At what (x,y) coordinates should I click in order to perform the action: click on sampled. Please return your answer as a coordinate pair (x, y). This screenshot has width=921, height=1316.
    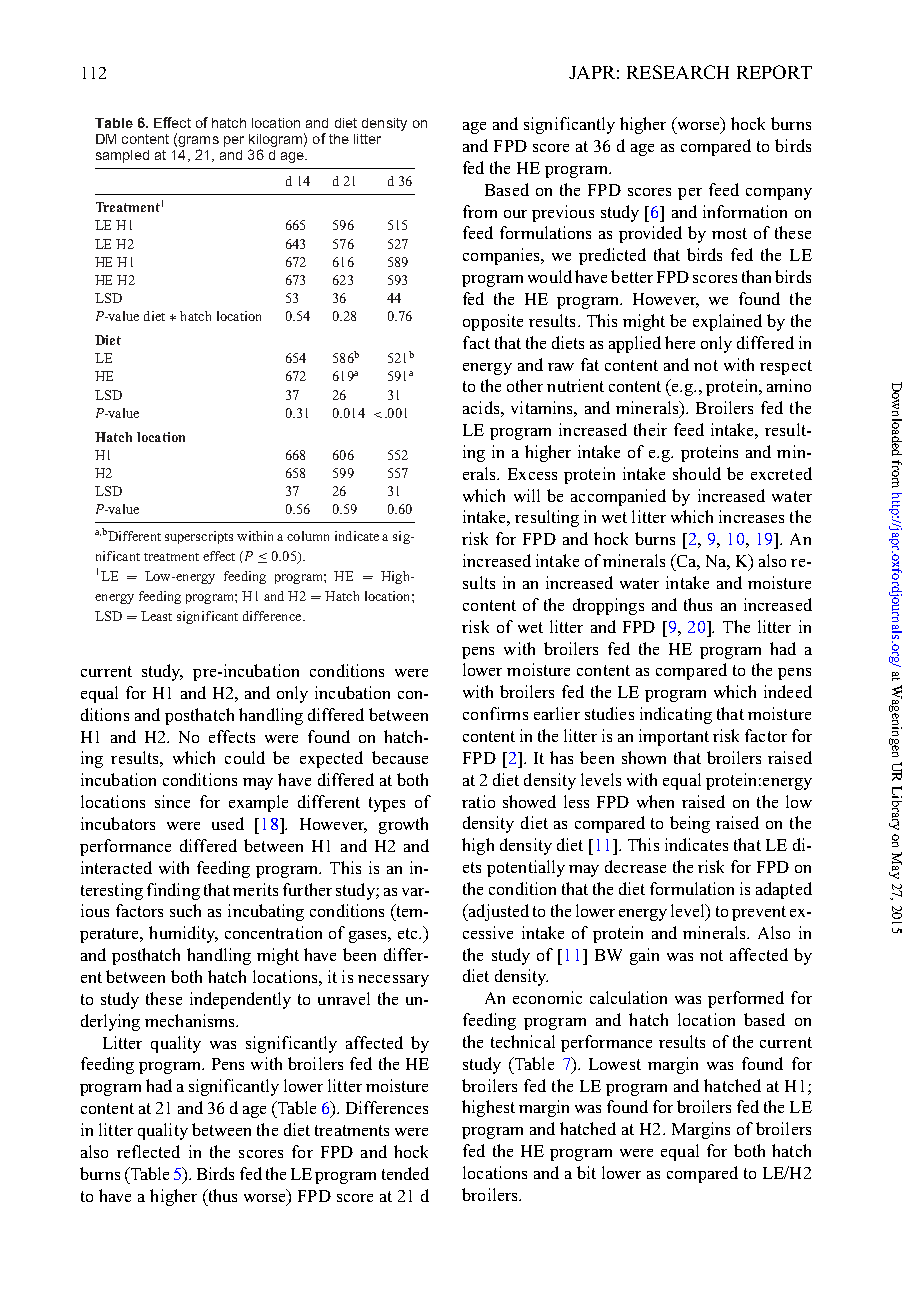
    Looking at the image, I should click on (122, 156).
